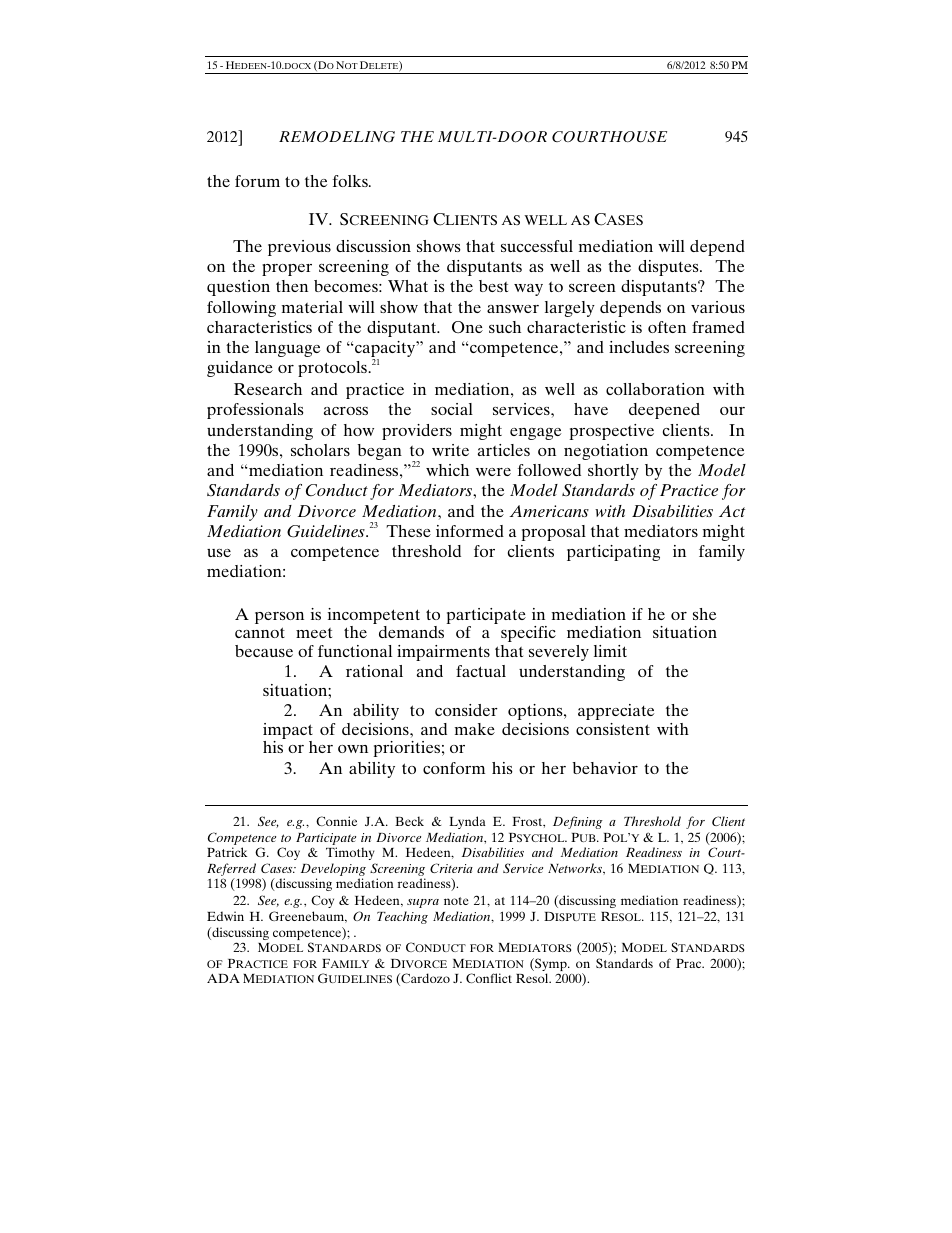 The height and width of the screenshot is (1233, 952). What do you see at coordinates (718, 307) in the screenshot?
I see `various` at bounding box center [718, 307].
